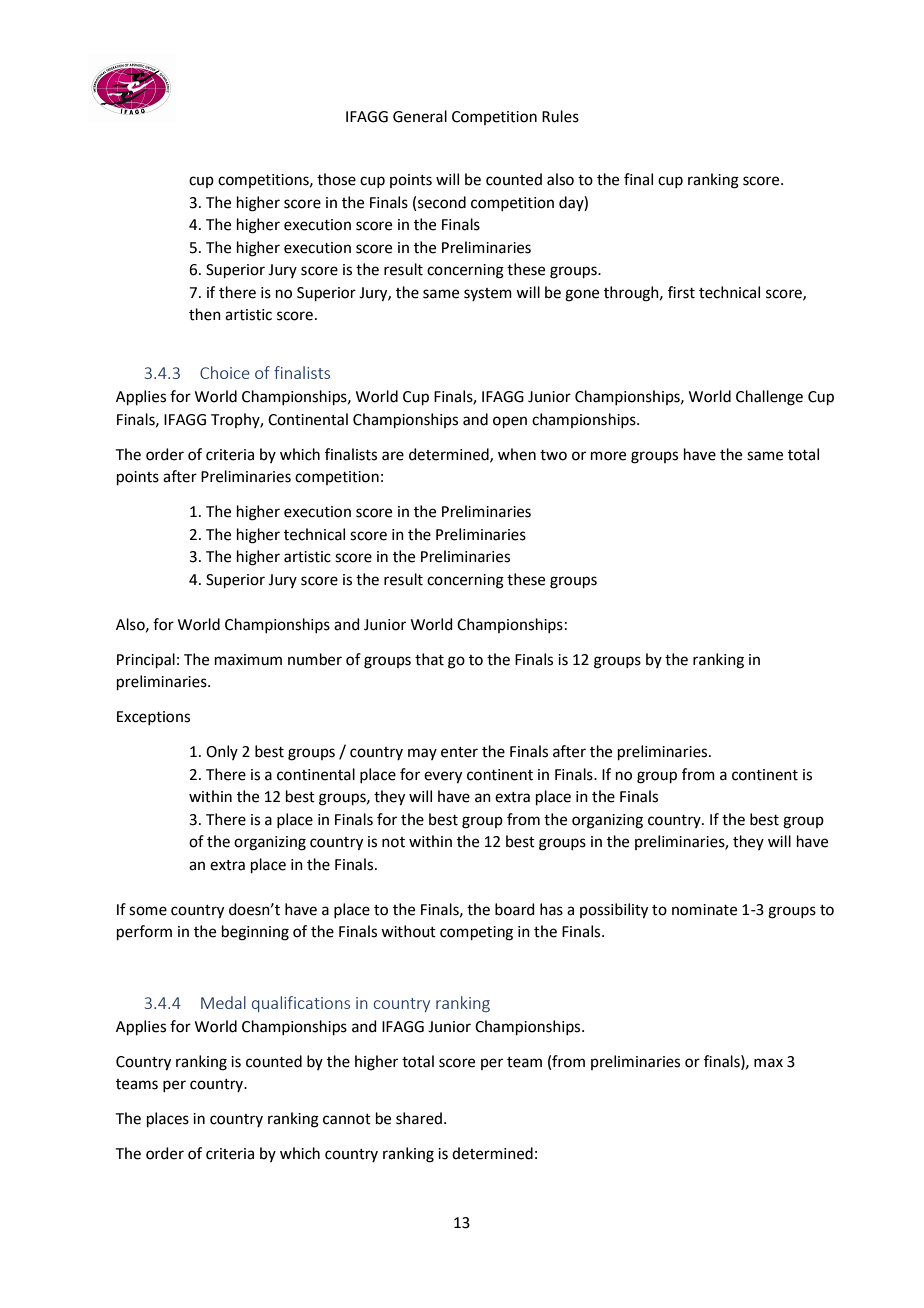  I want to click on General, so click(420, 116).
